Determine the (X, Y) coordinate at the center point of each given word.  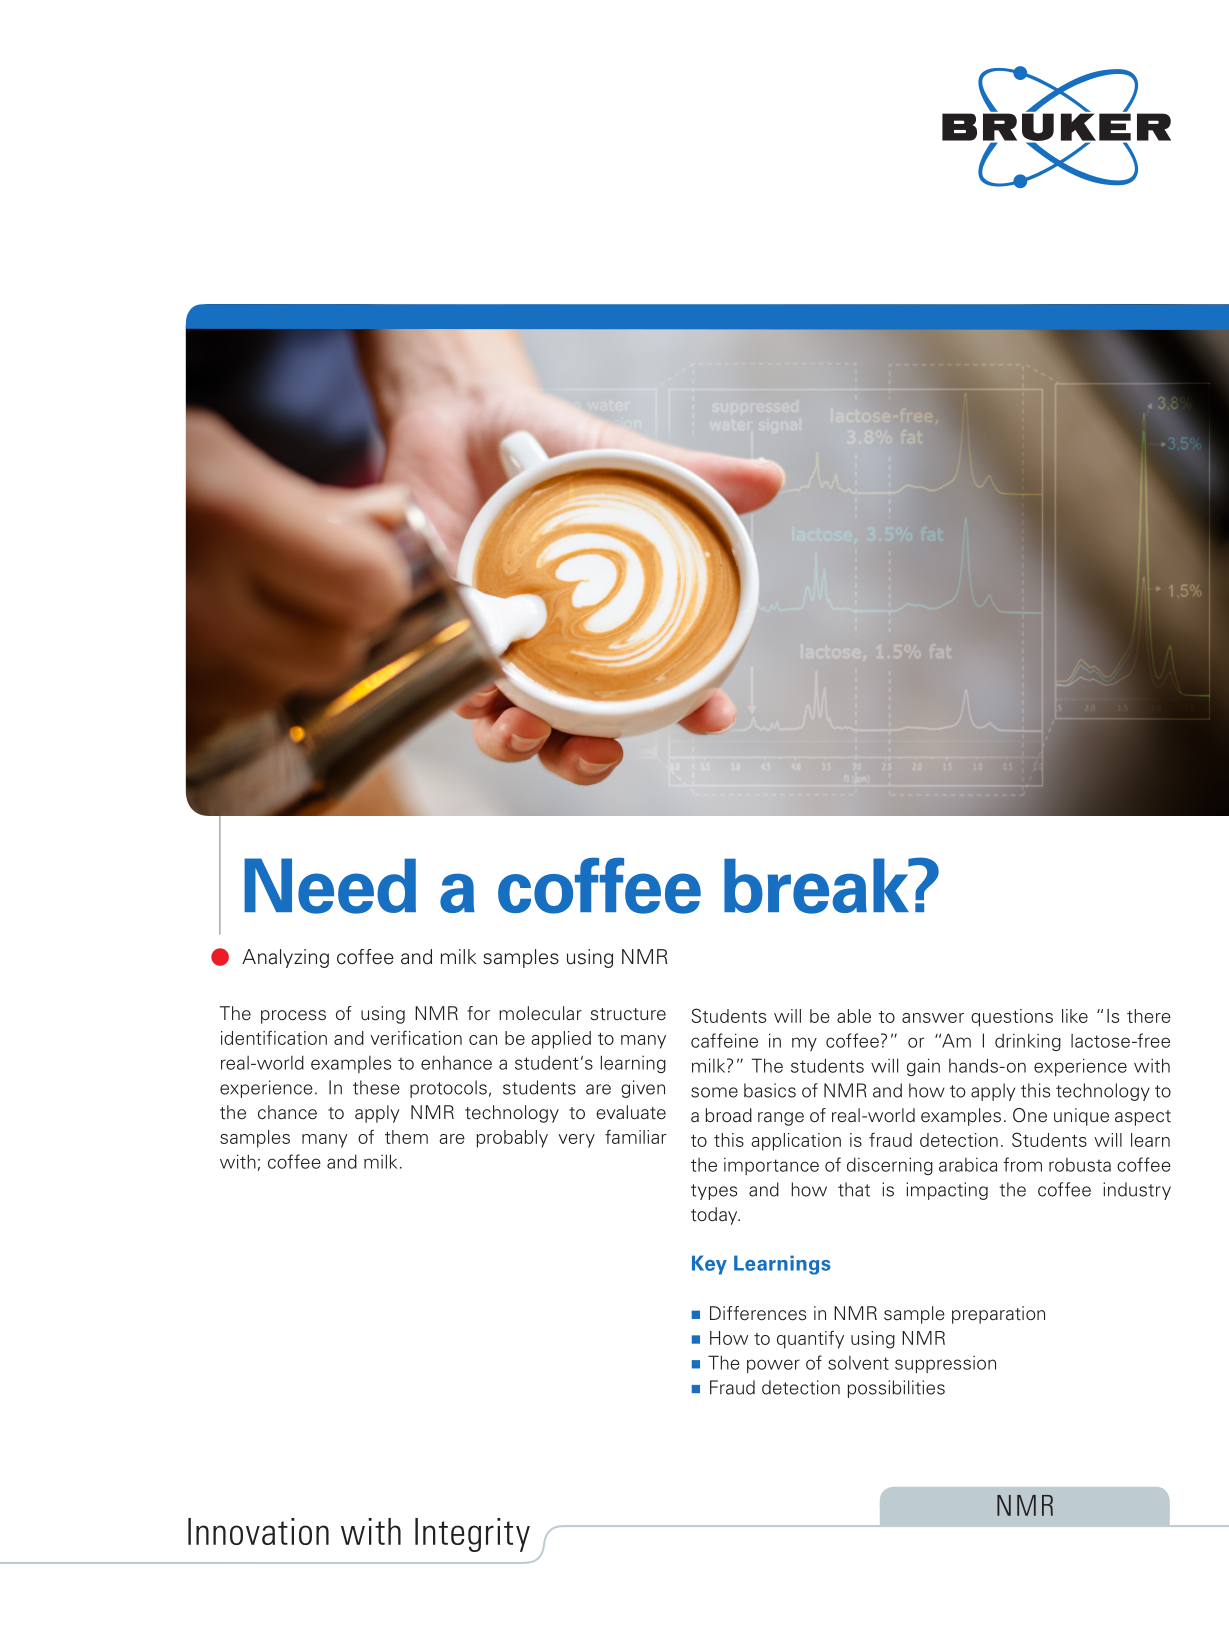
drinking (1028, 1042)
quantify (810, 1340)
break (818, 886)
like (1075, 1016)
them (406, 1137)
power (773, 1366)
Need (330, 886)
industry (1137, 1191)
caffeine (724, 1040)
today (715, 1216)
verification (416, 1037)
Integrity (472, 1535)
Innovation (258, 1531)
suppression (945, 1364)
